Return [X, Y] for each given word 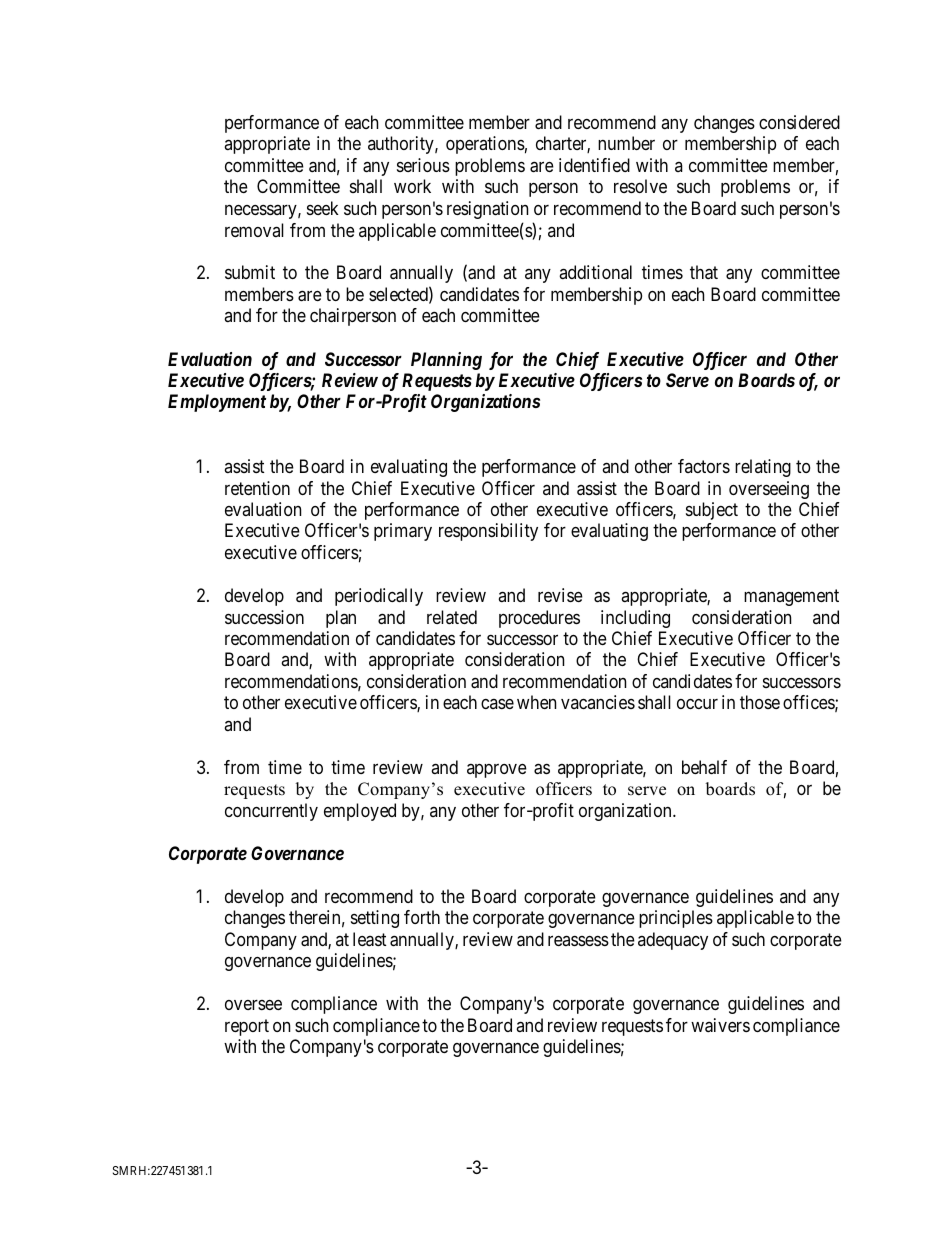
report [247, 1027]
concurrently [271, 812]
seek [323, 208]
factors [704, 466]
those [760, 702]
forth [422, 917]
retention [257, 488]
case [497, 704]
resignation [487, 210]
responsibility [488, 532]
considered [799, 122]
